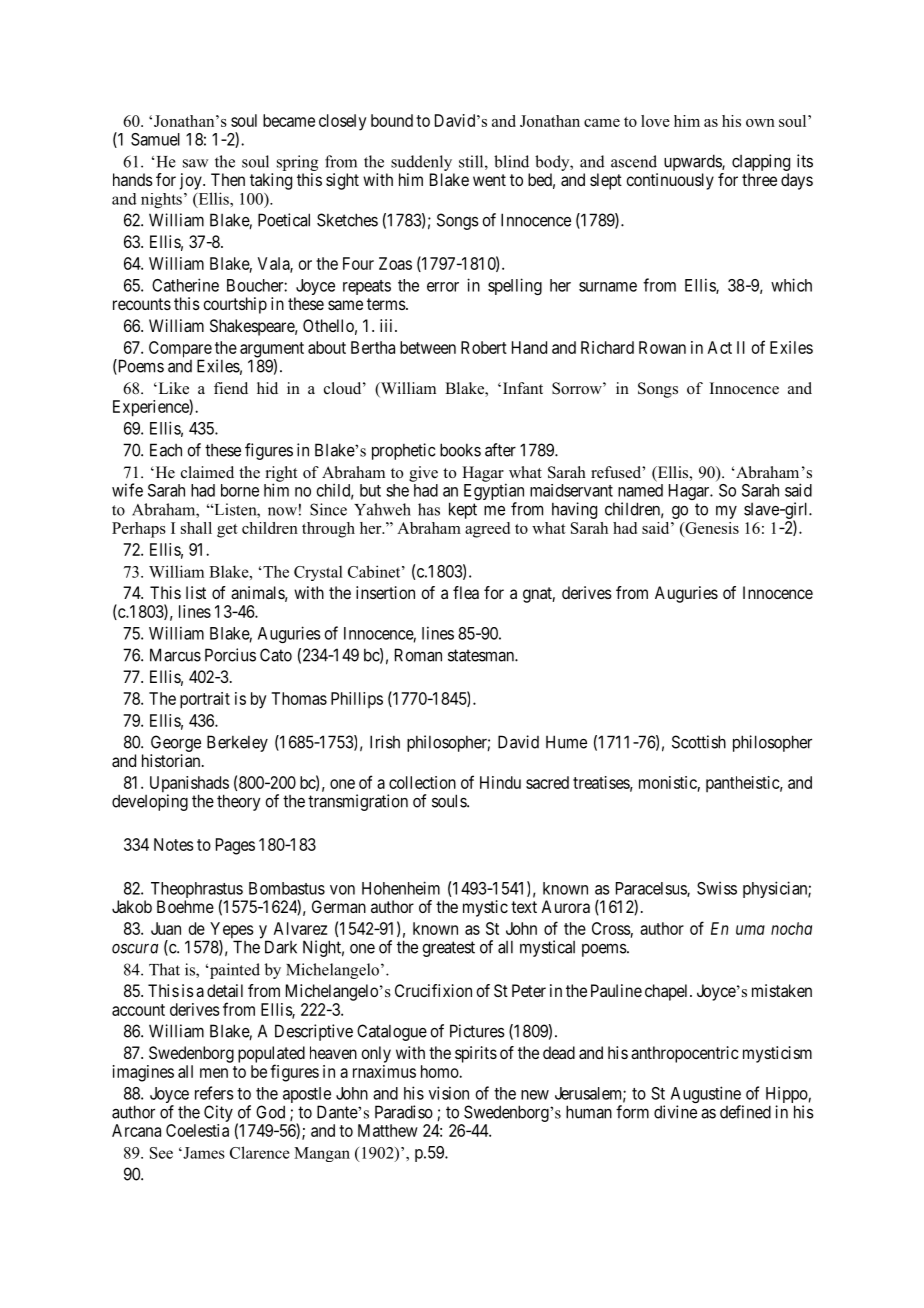  I want to click on saw, so click(195, 163).
